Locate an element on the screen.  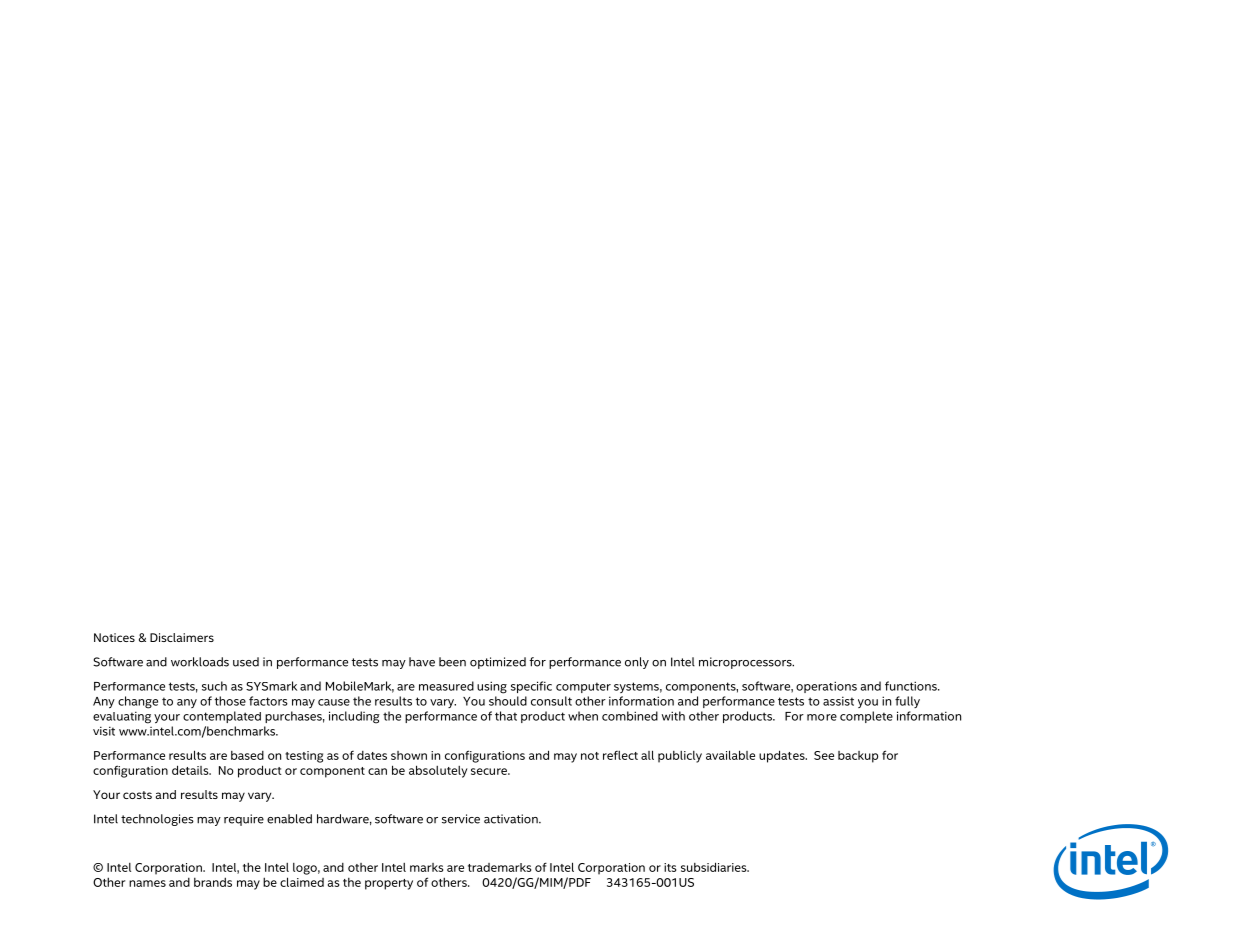
property is located at coordinates (389, 884).
